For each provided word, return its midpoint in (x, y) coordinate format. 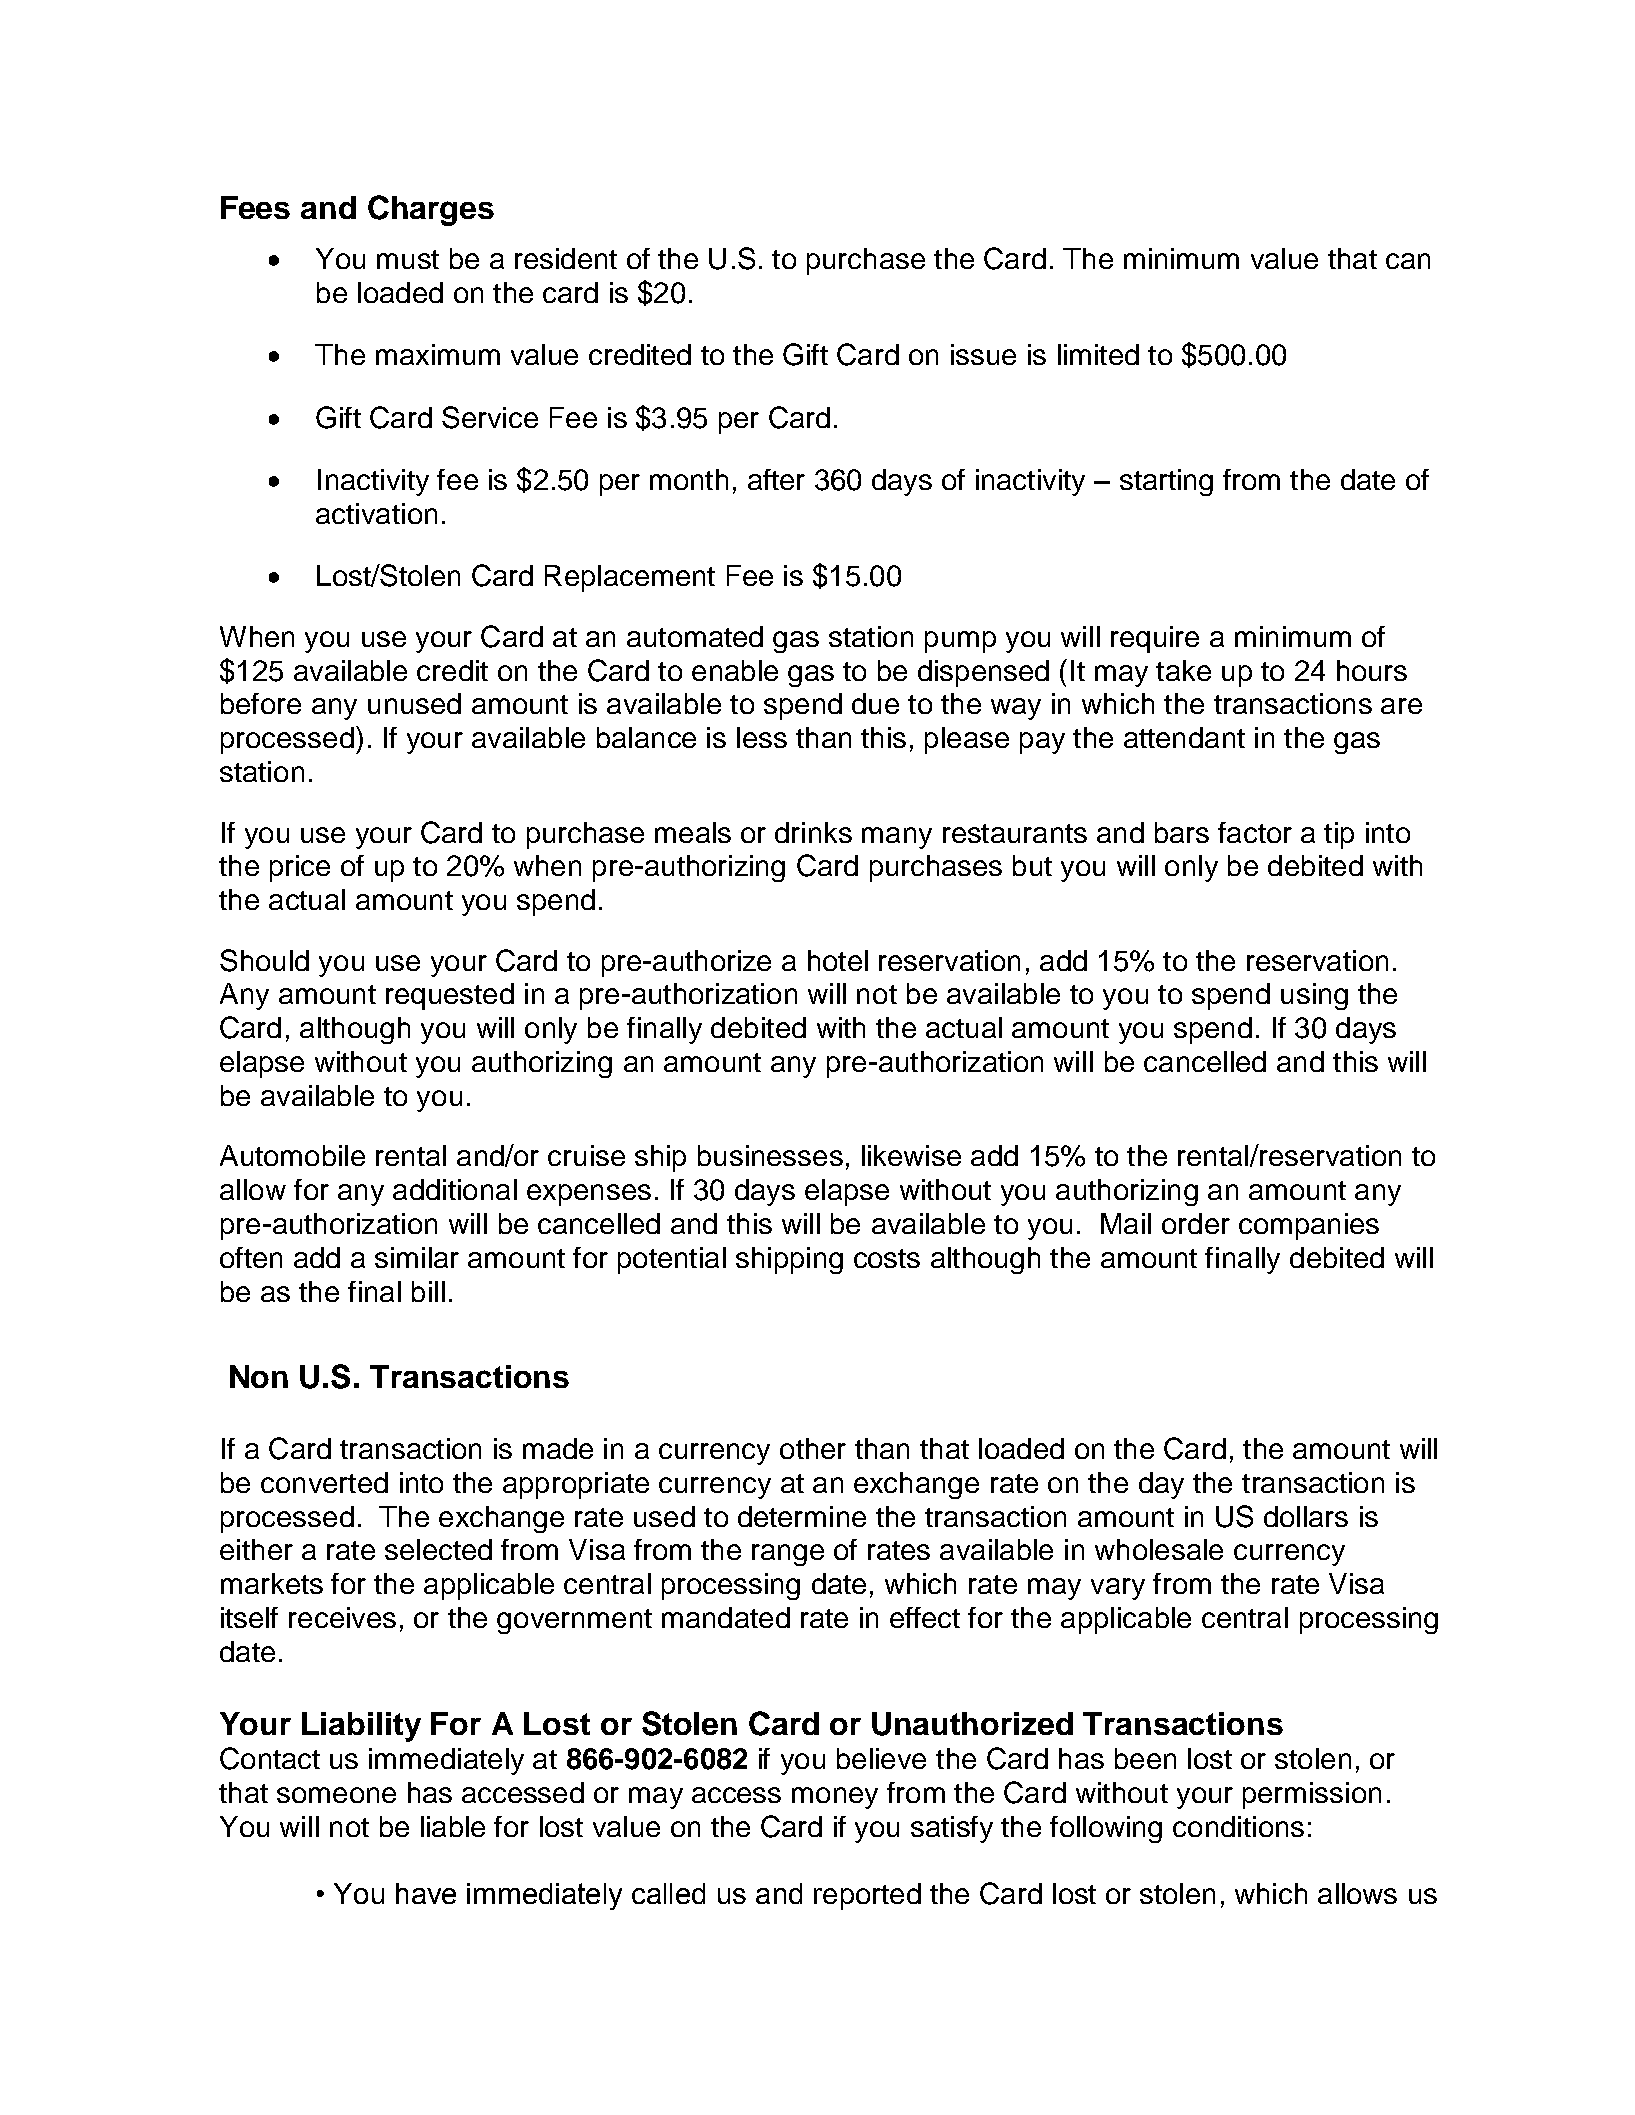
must (408, 259)
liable (453, 1826)
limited (1098, 354)
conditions (1238, 1826)
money (835, 1798)
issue (983, 354)
